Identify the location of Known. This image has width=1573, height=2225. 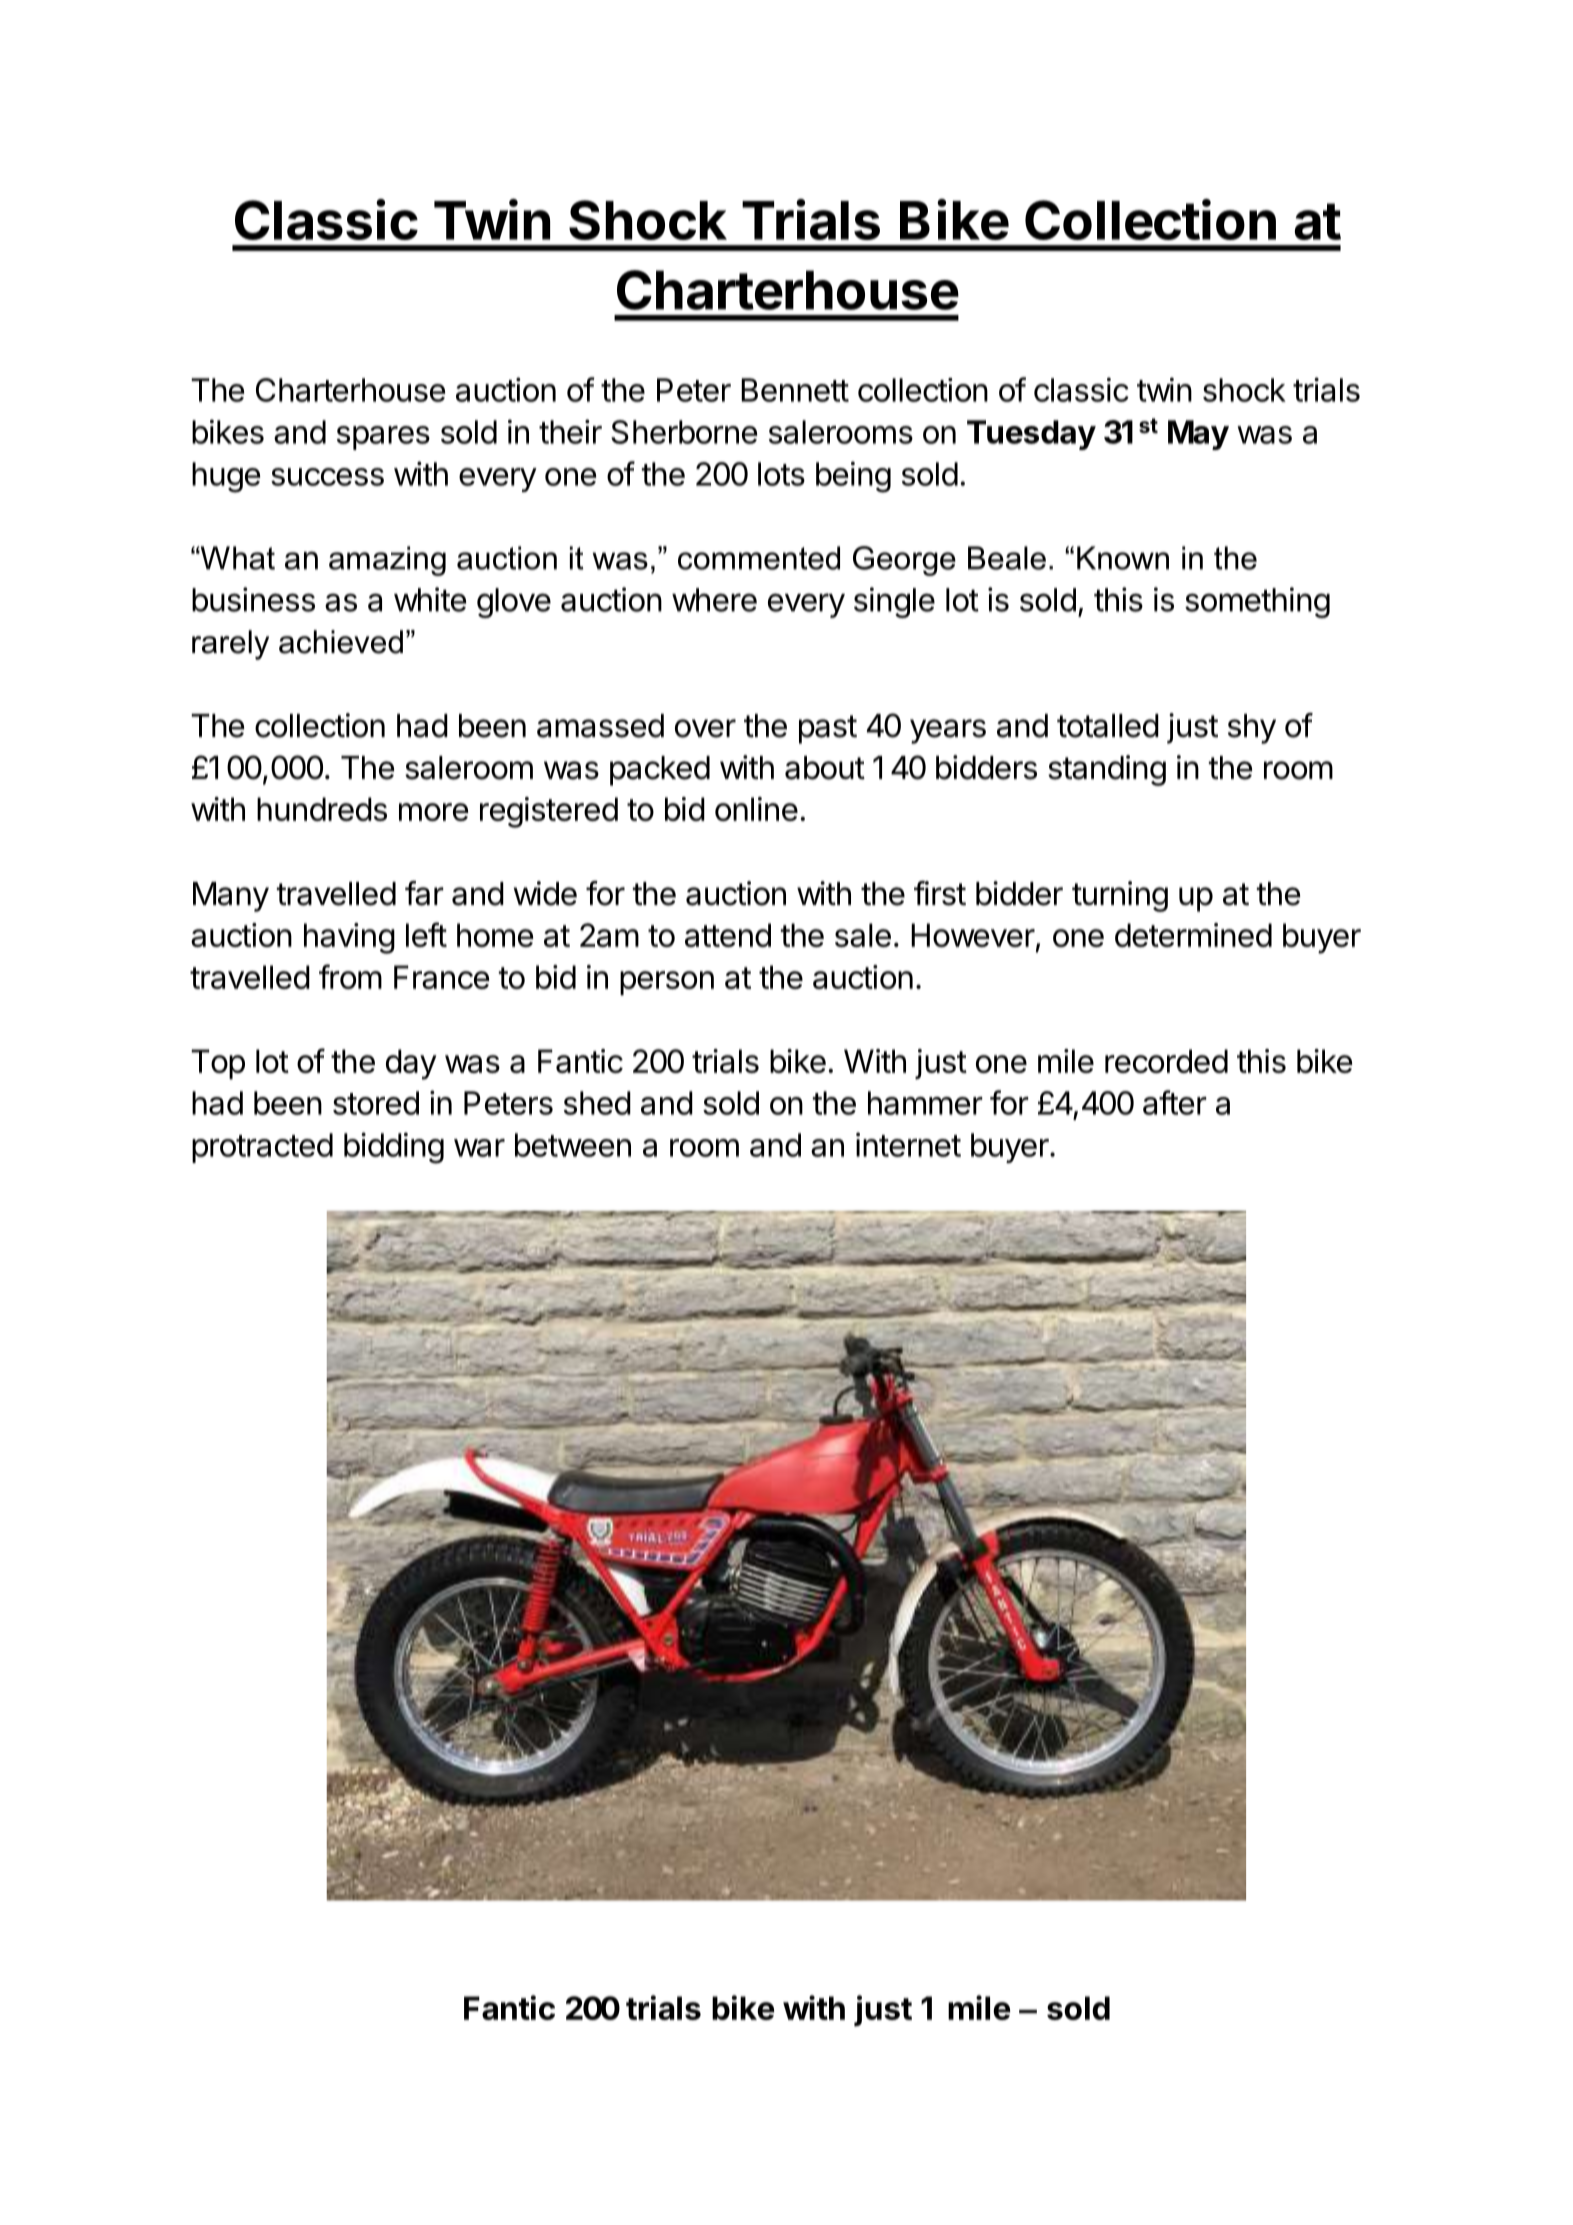
(1123, 558).
